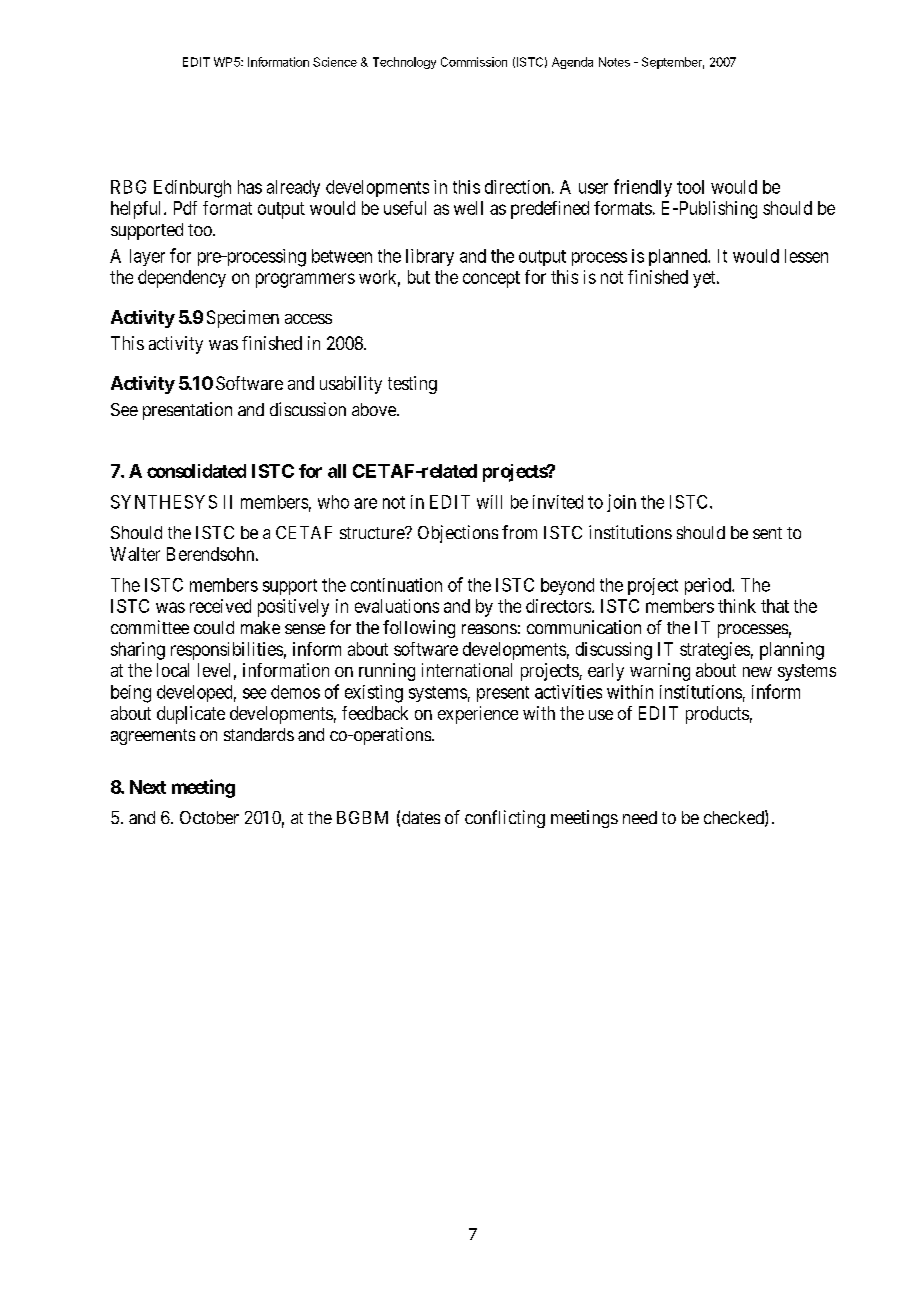 Image resolution: width=924 pixels, height=1308 pixels. I want to click on planned, so click(679, 257).
